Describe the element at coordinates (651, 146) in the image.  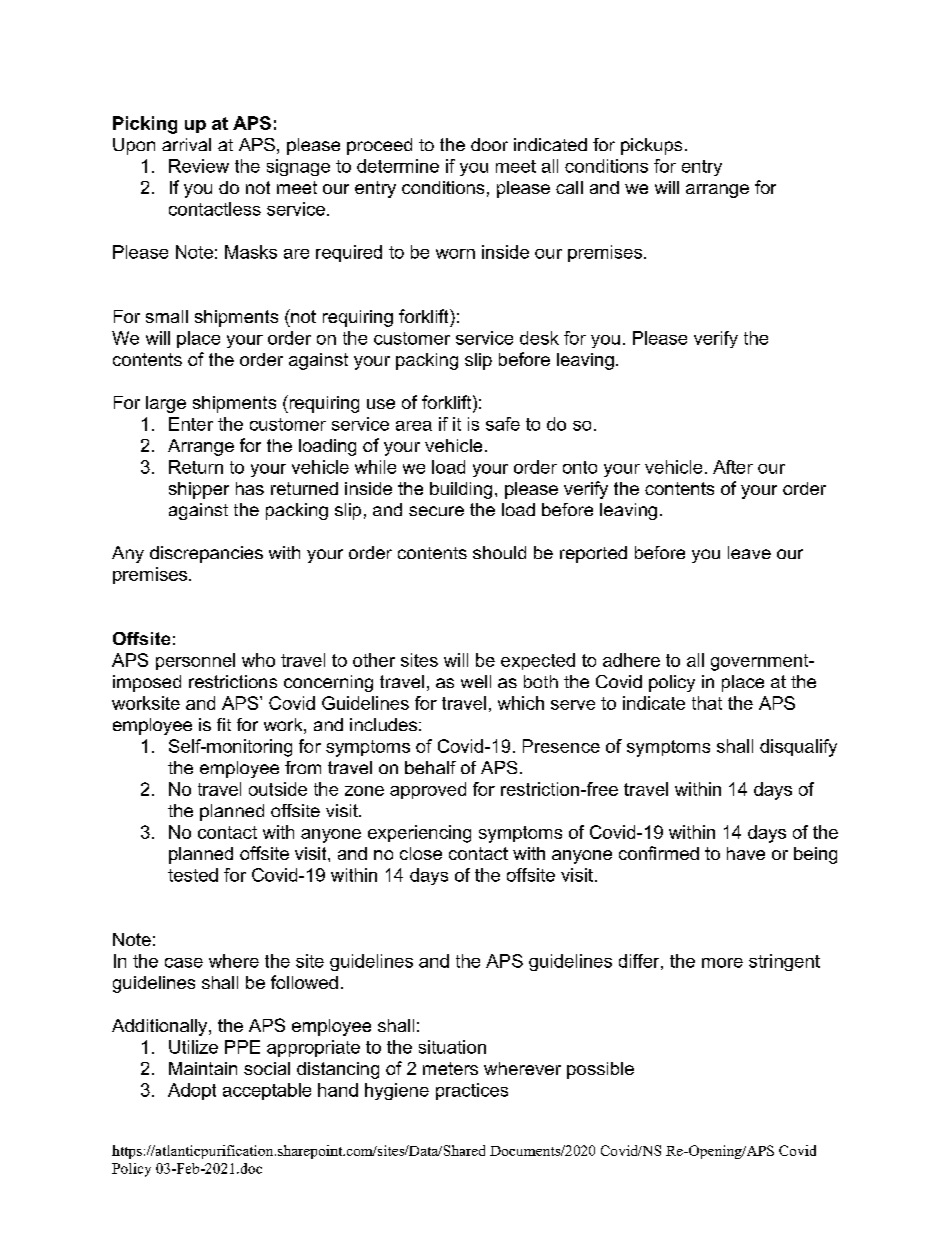
I see `pickups` at that location.
